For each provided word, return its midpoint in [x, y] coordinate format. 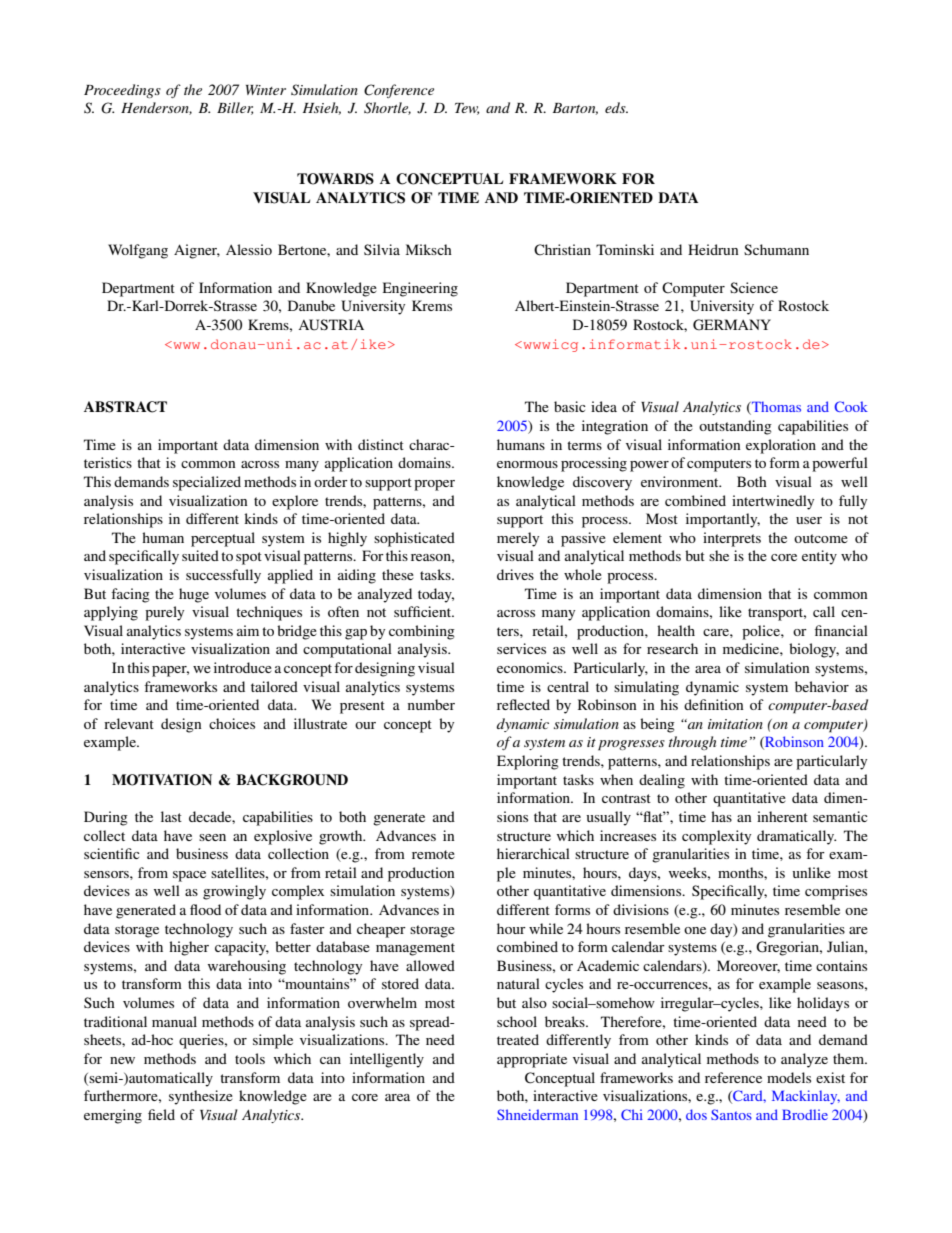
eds [616, 107]
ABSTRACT [125, 407]
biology [814, 650]
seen [212, 837]
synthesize [201, 1097]
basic [570, 406]
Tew [467, 109]
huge [194, 595]
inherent [782, 816]
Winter [266, 90]
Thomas [775, 408]
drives [515, 574]
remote [433, 854]
